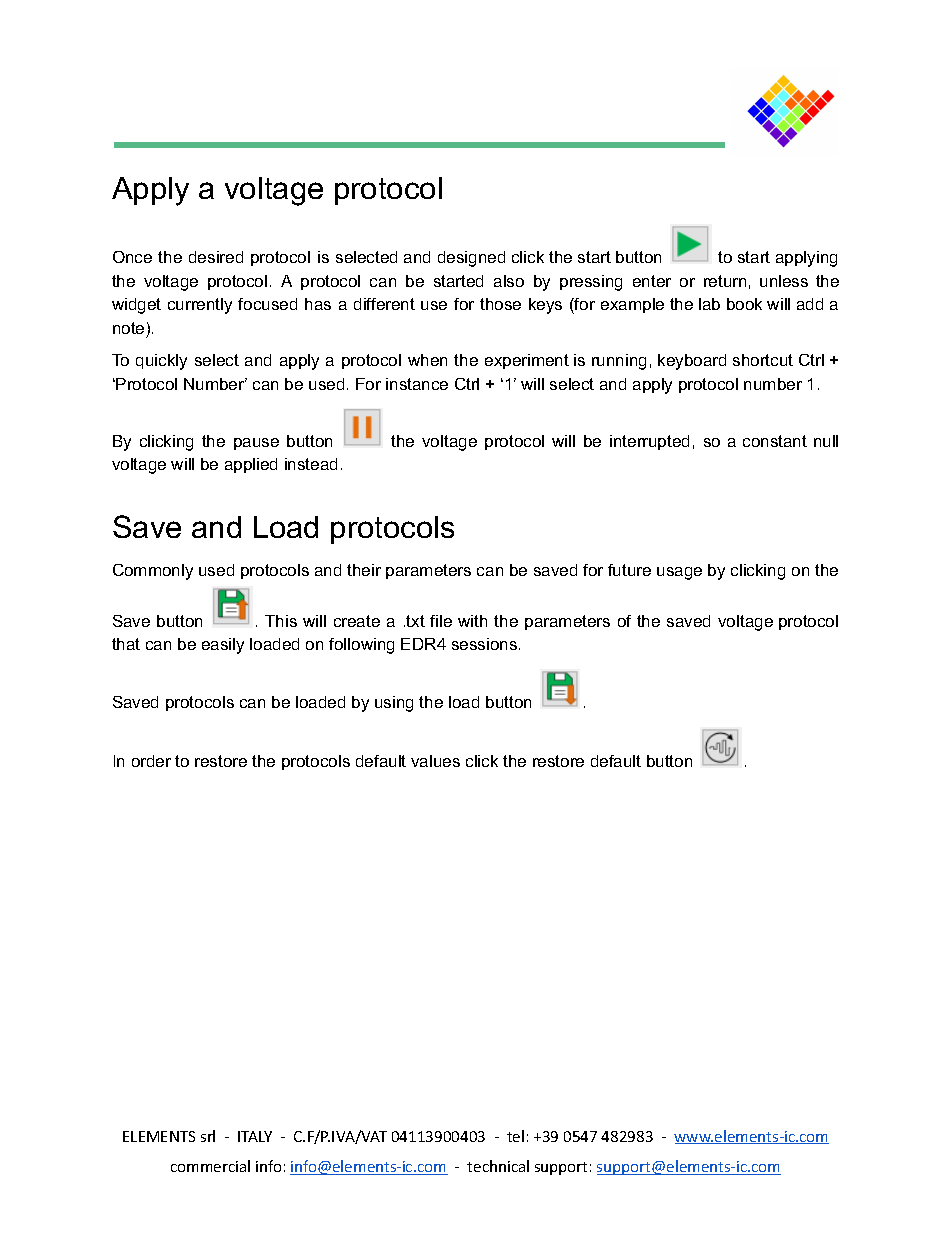  What do you see at coordinates (472, 621) in the screenshot?
I see `with` at bounding box center [472, 621].
